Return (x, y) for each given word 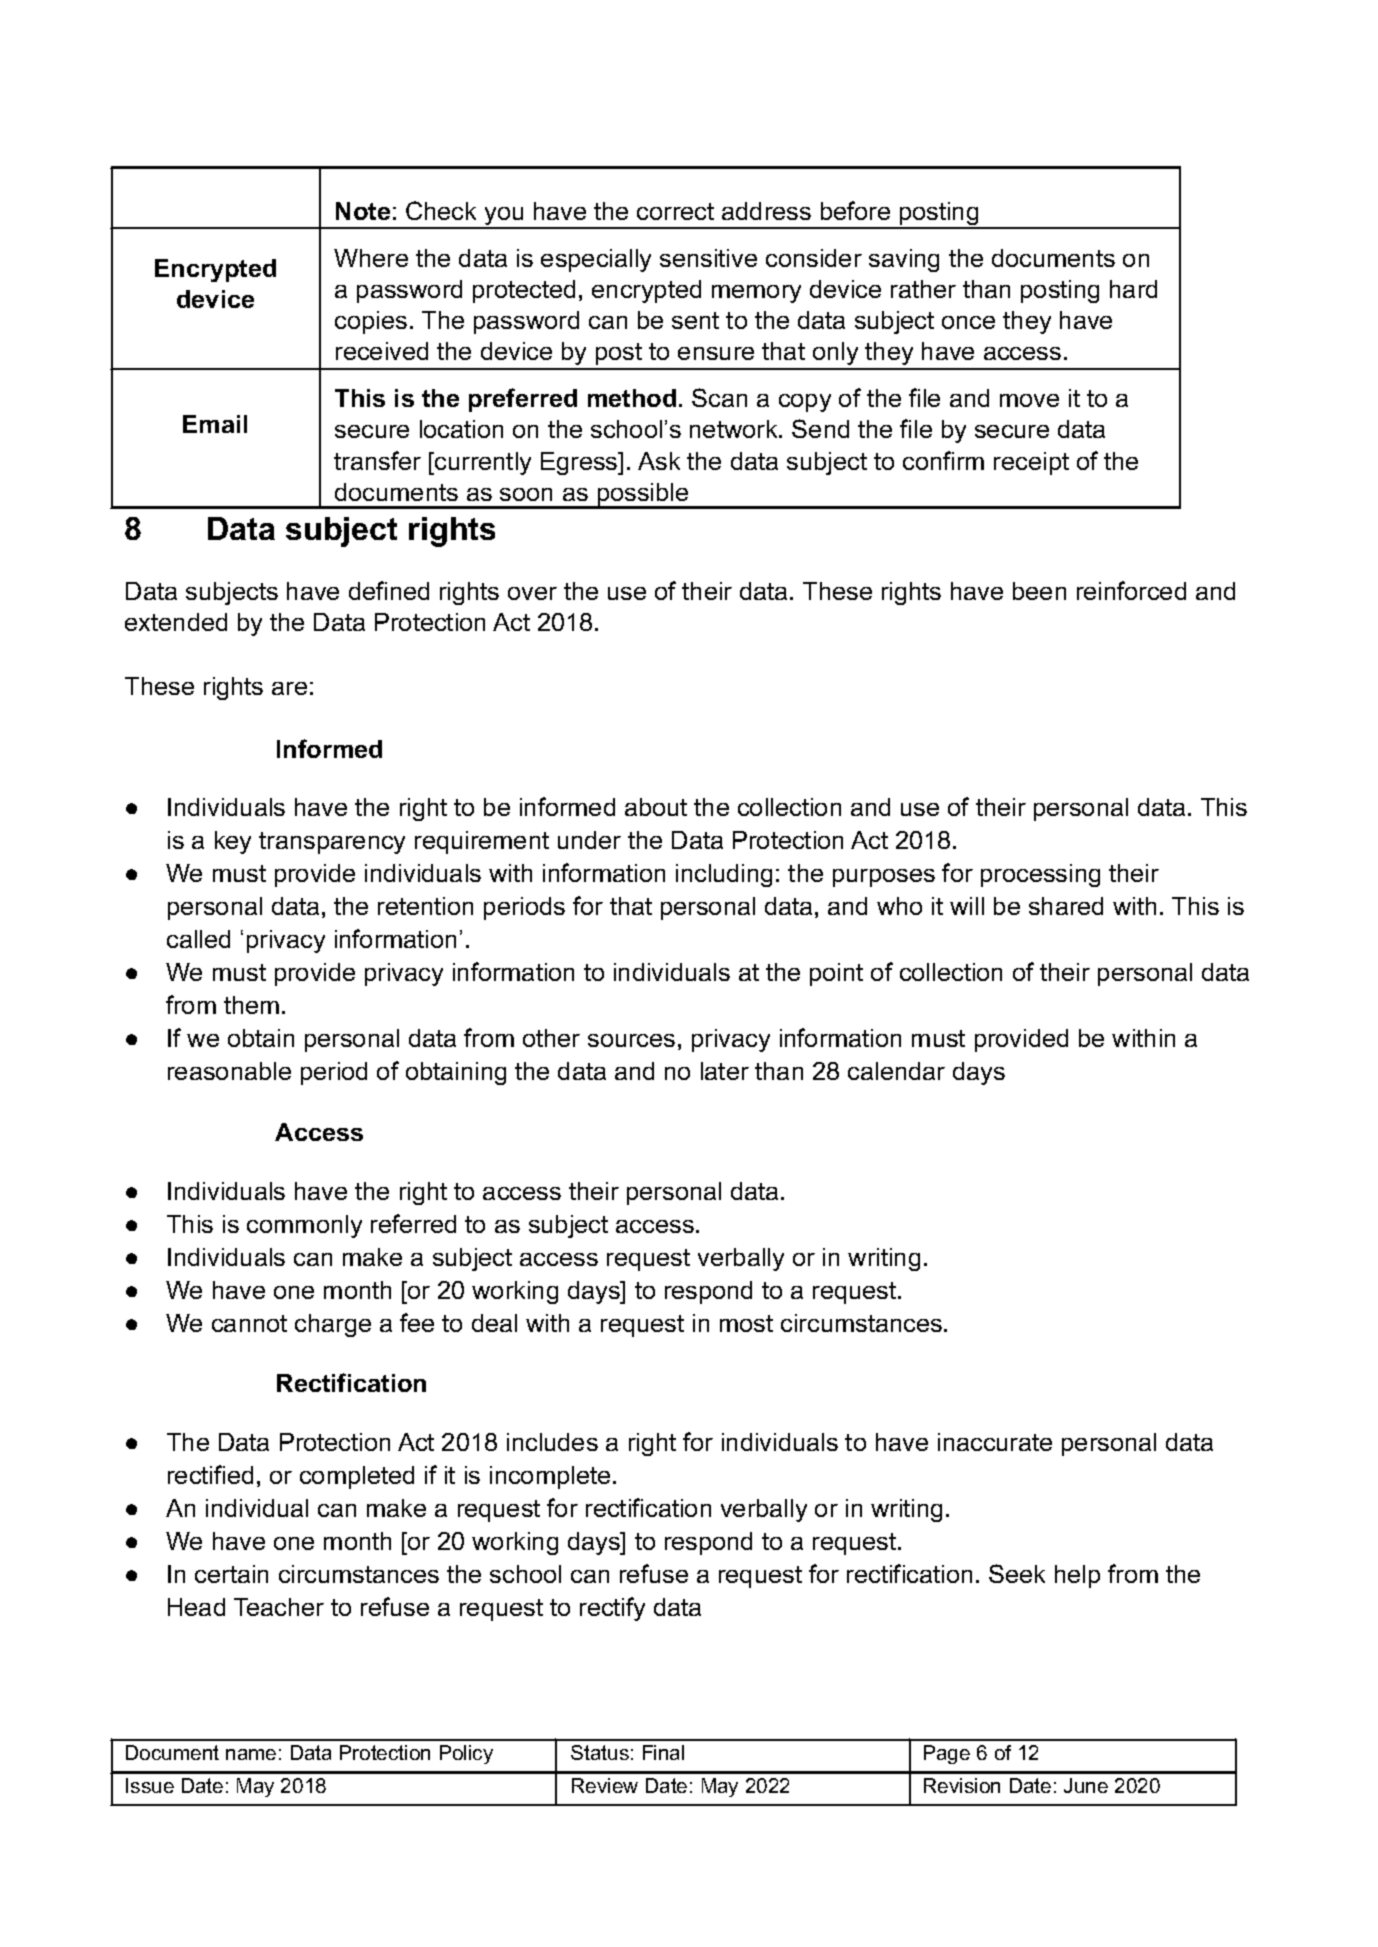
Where (371, 258)
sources (631, 1040)
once (968, 322)
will (967, 906)
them (251, 1005)
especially (596, 260)
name (251, 1754)
